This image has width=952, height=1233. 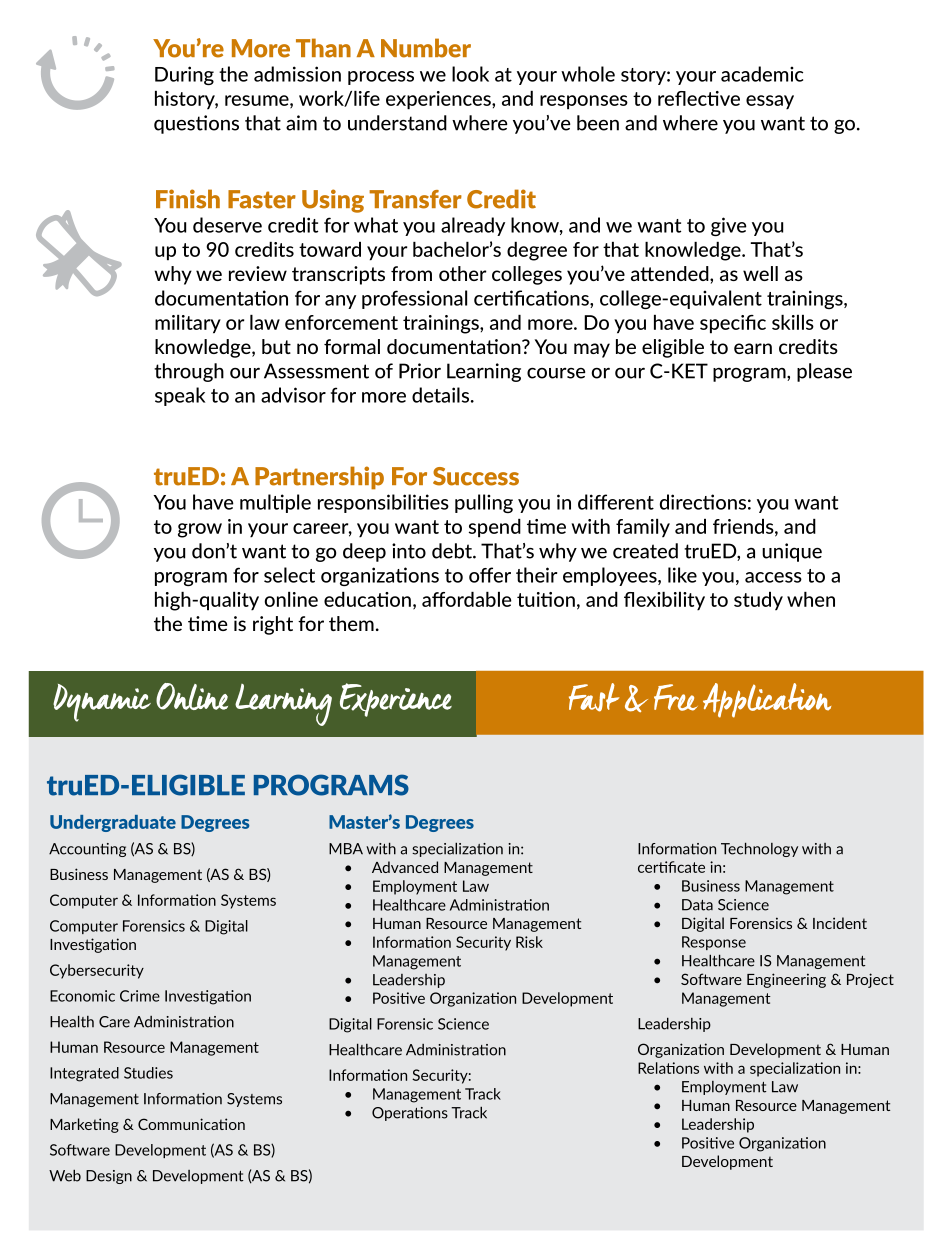 I want to click on During, so click(x=184, y=75).
